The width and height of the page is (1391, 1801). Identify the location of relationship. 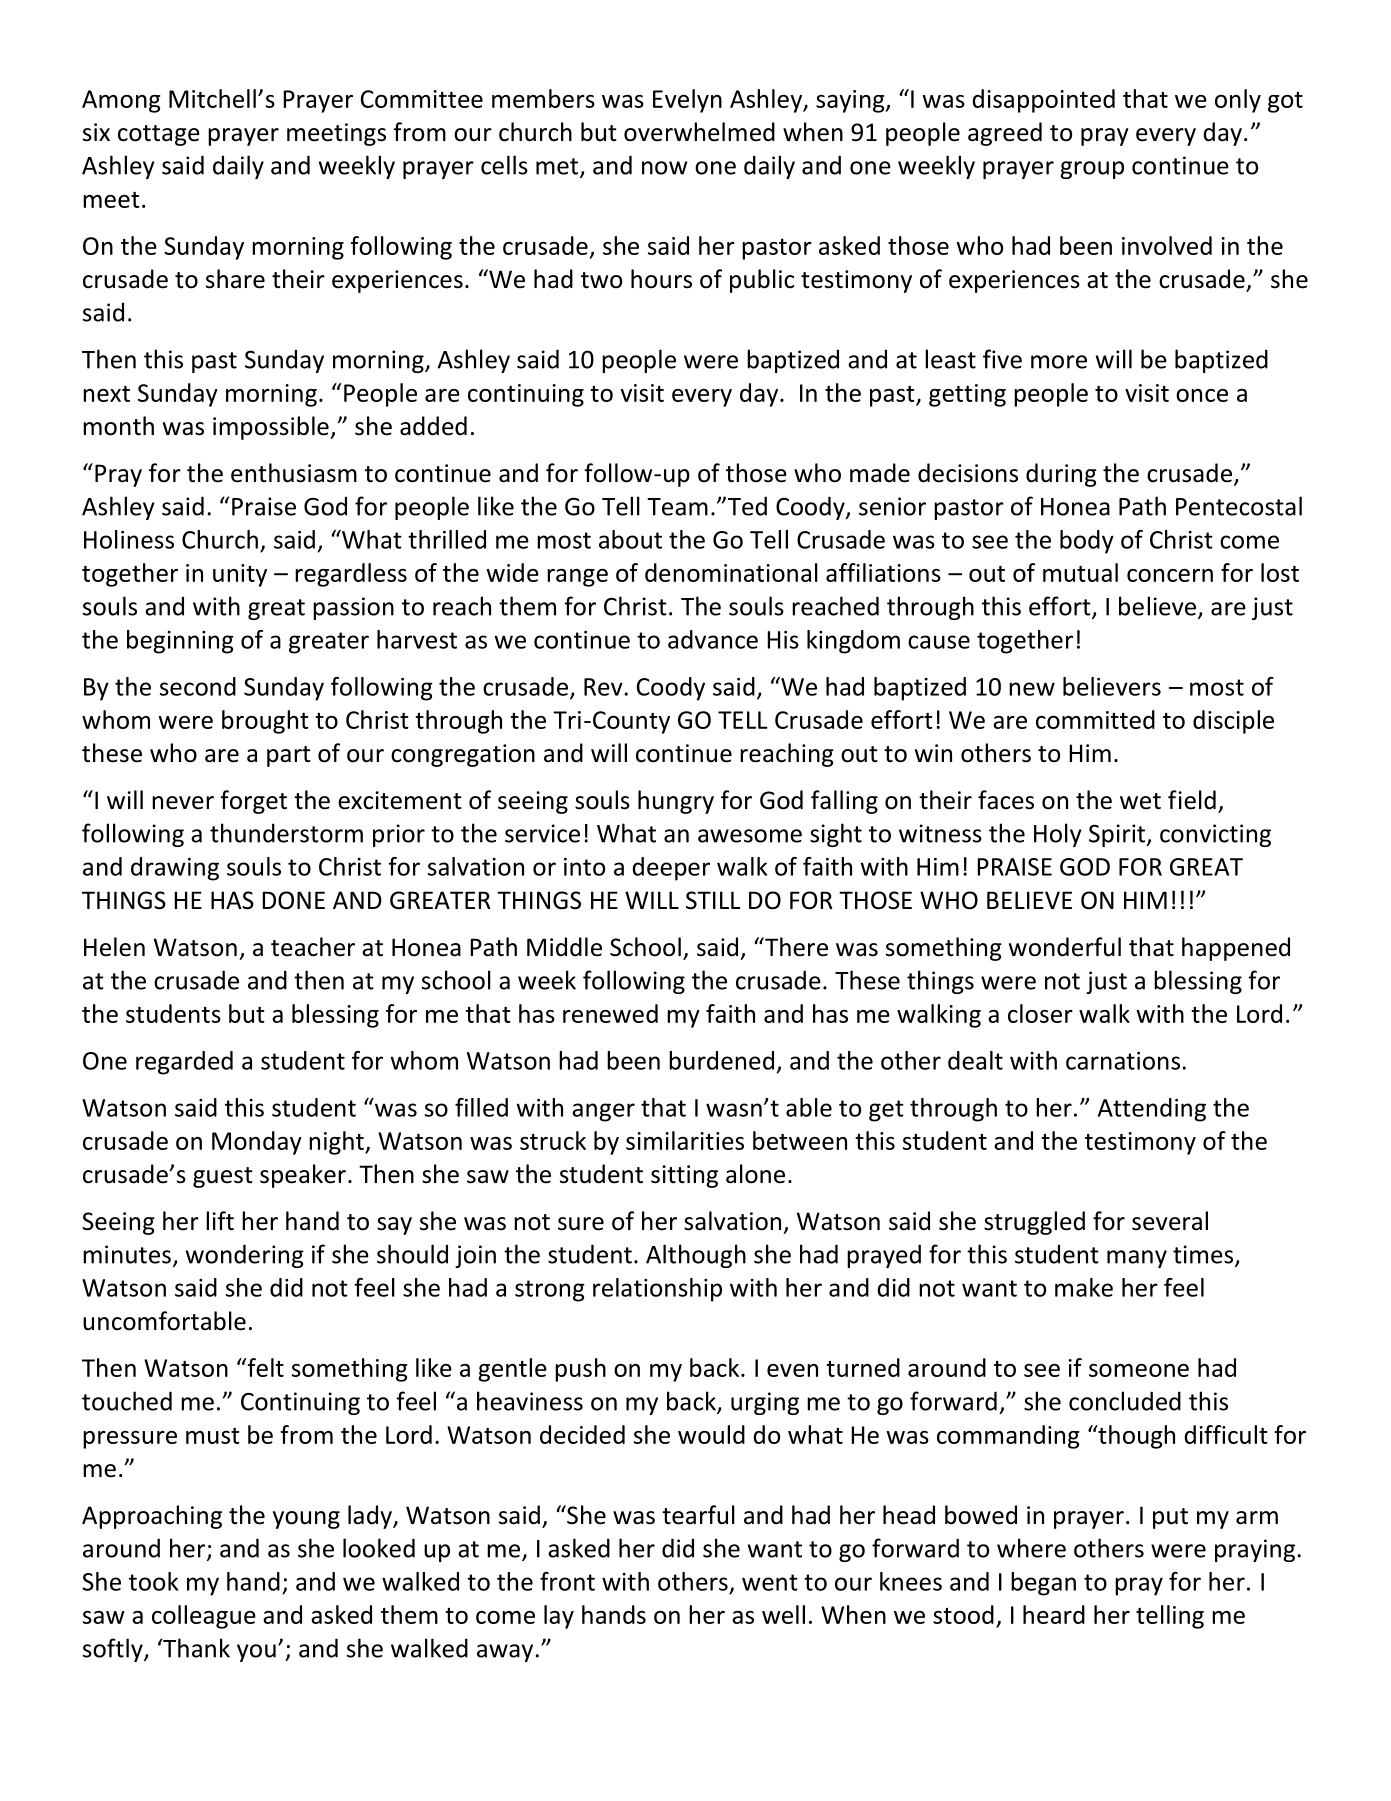
(657, 1290).
